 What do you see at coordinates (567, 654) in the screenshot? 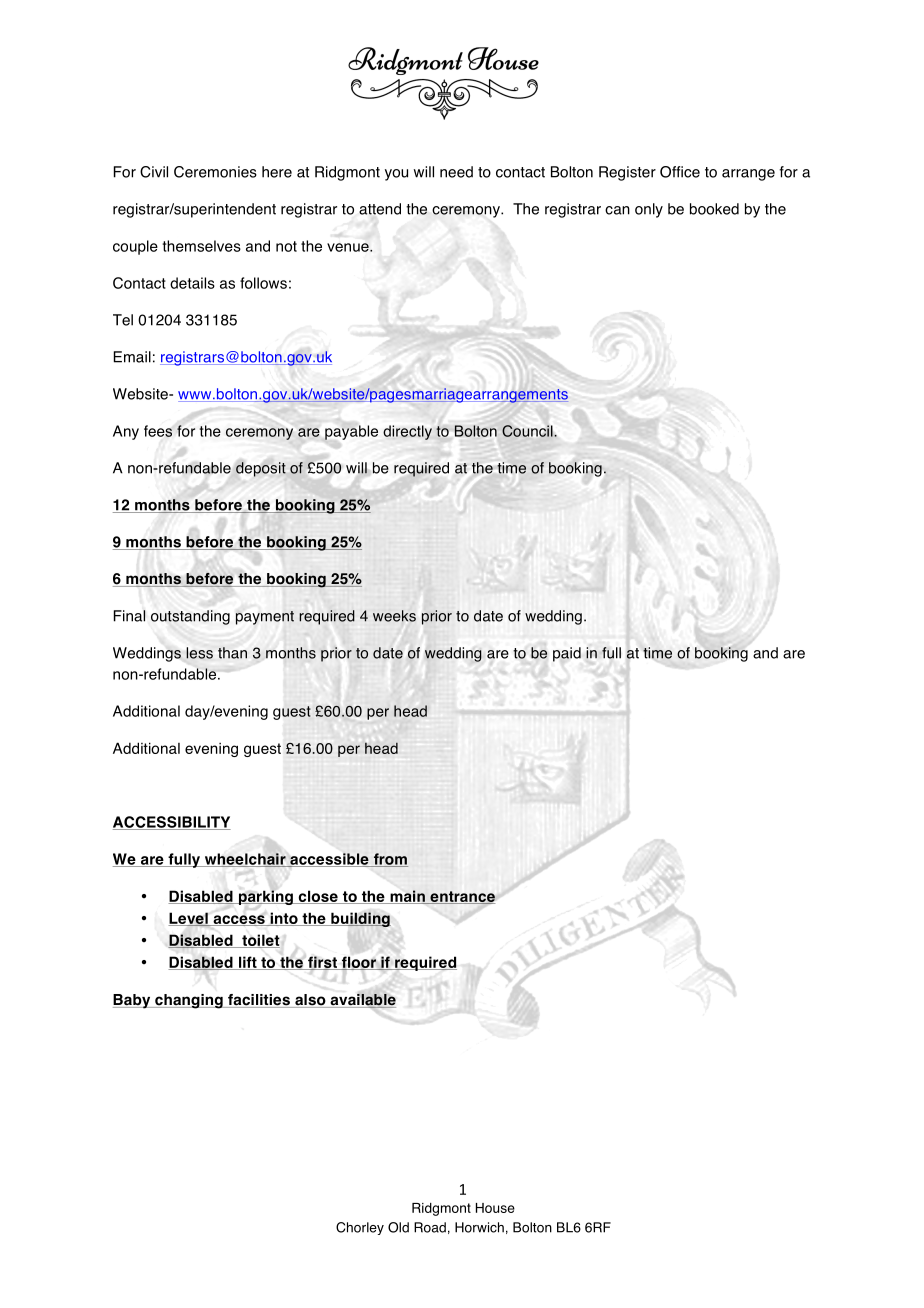
I see `paid` at bounding box center [567, 654].
